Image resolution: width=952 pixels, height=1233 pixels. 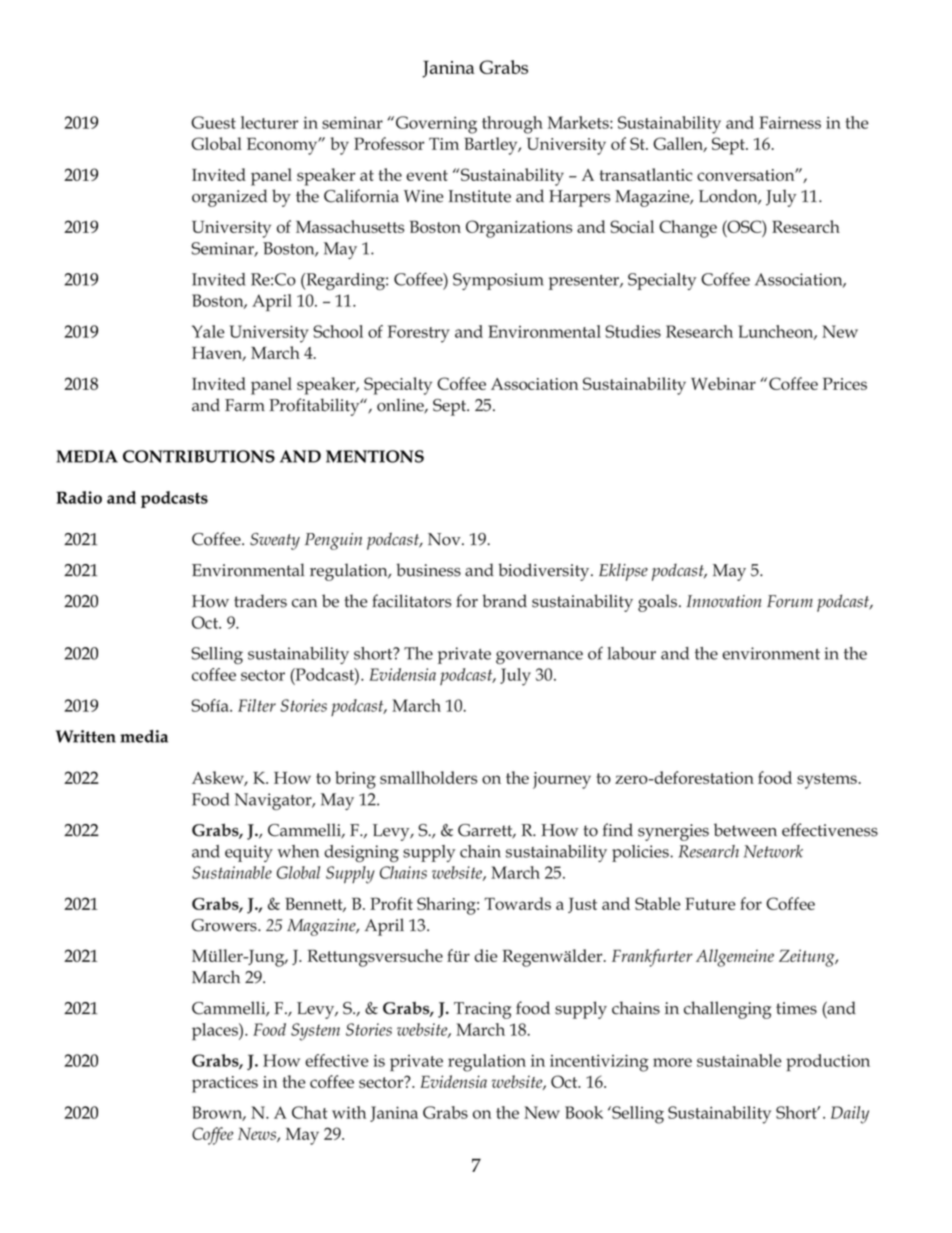 I want to click on Fairness, so click(x=790, y=122).
